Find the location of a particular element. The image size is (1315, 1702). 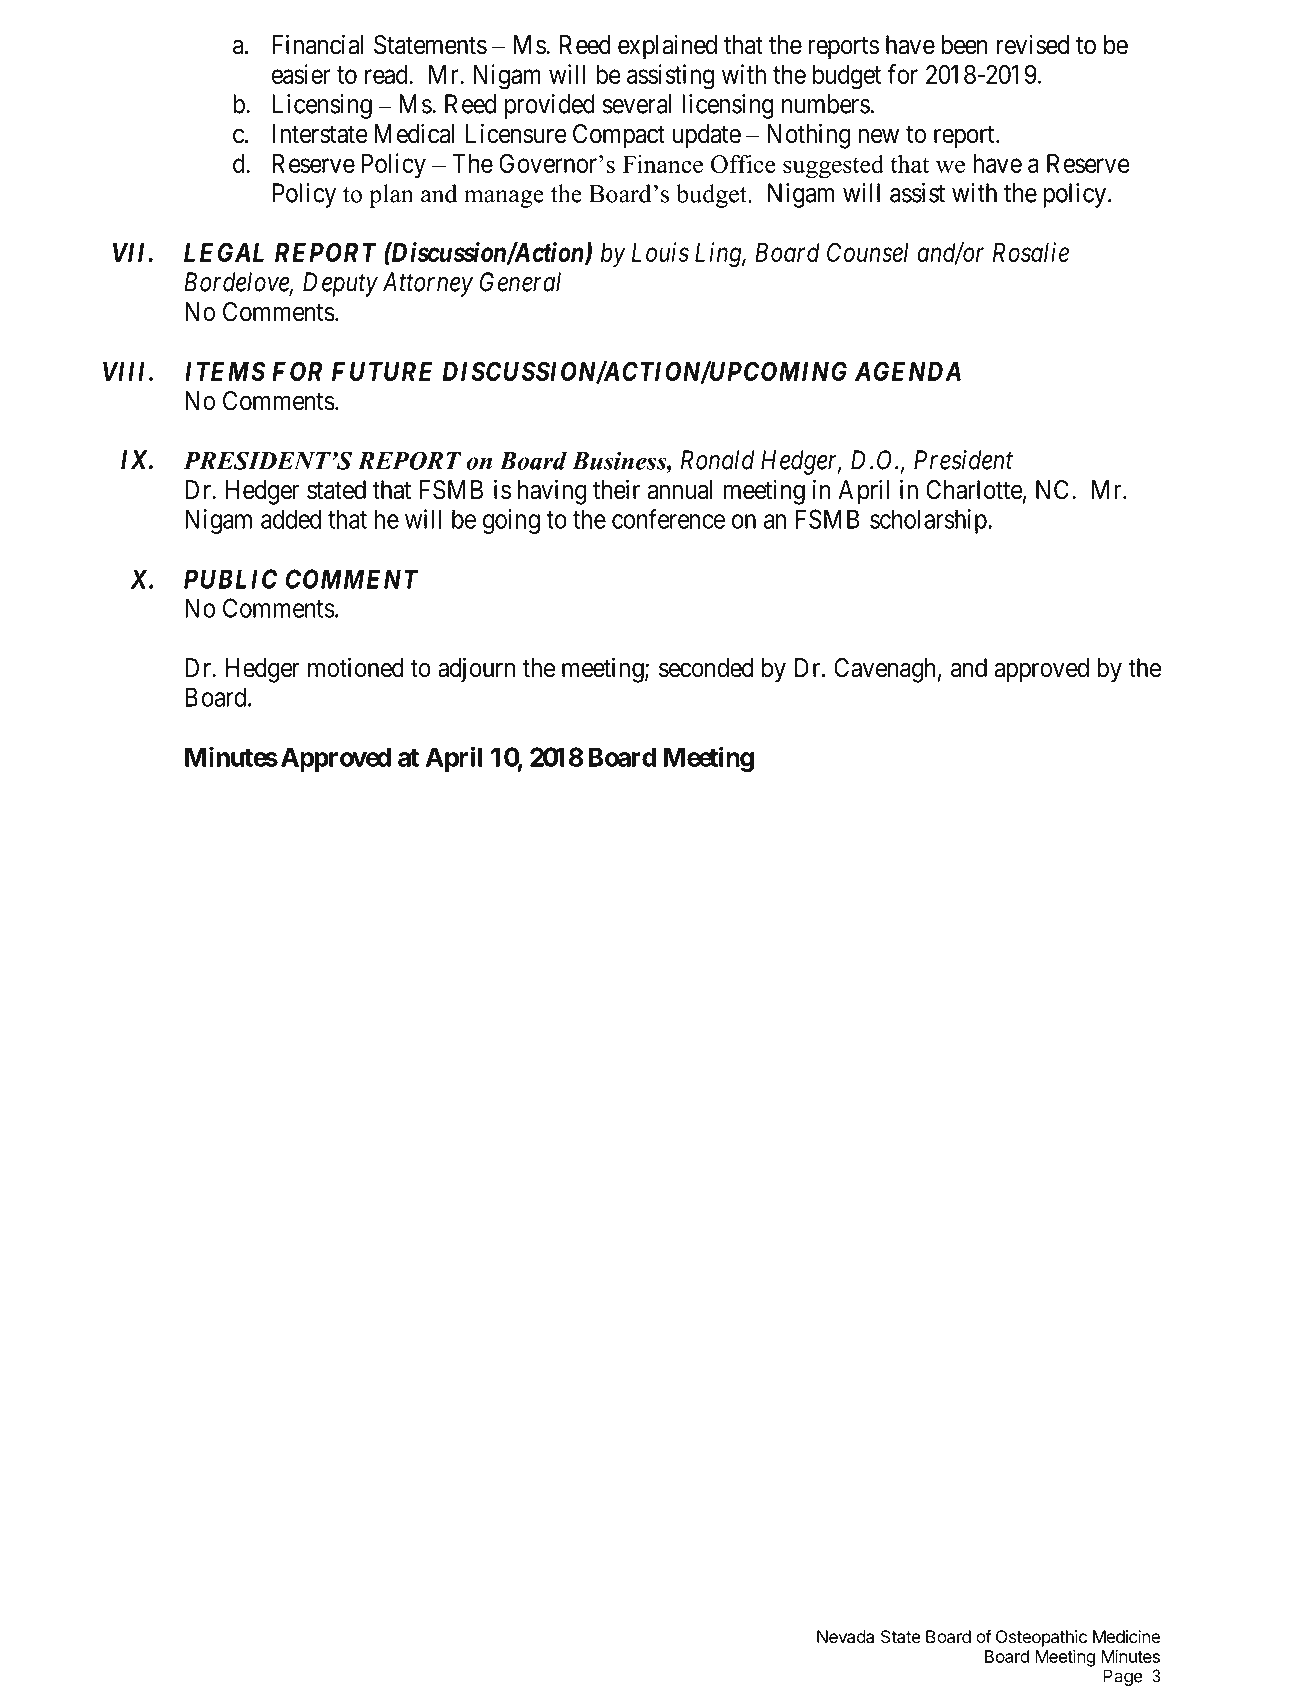

Osteopathic is located at coordinates (1041, 1638).
